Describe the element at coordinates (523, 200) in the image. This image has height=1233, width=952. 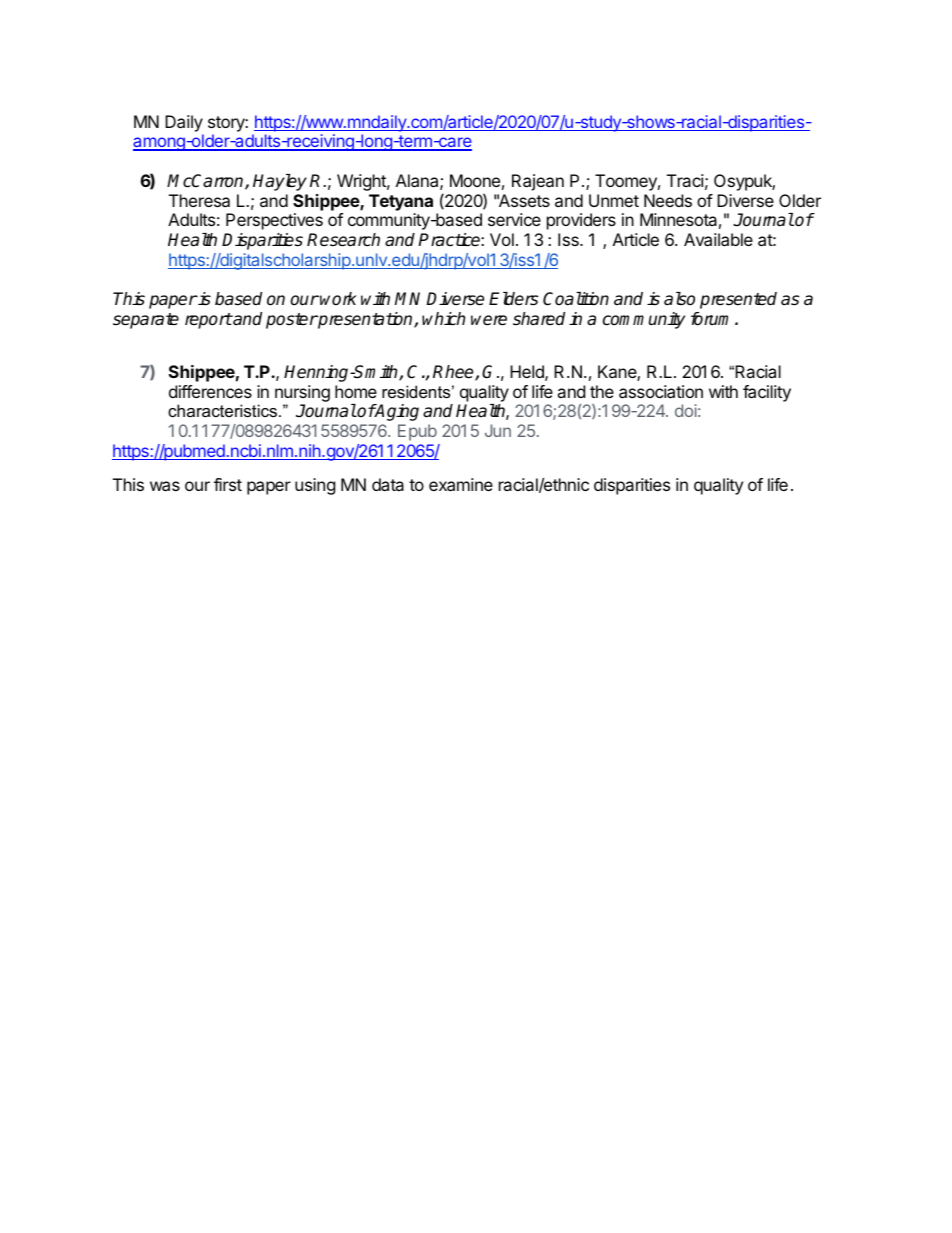
I see `Assets` at that location.
